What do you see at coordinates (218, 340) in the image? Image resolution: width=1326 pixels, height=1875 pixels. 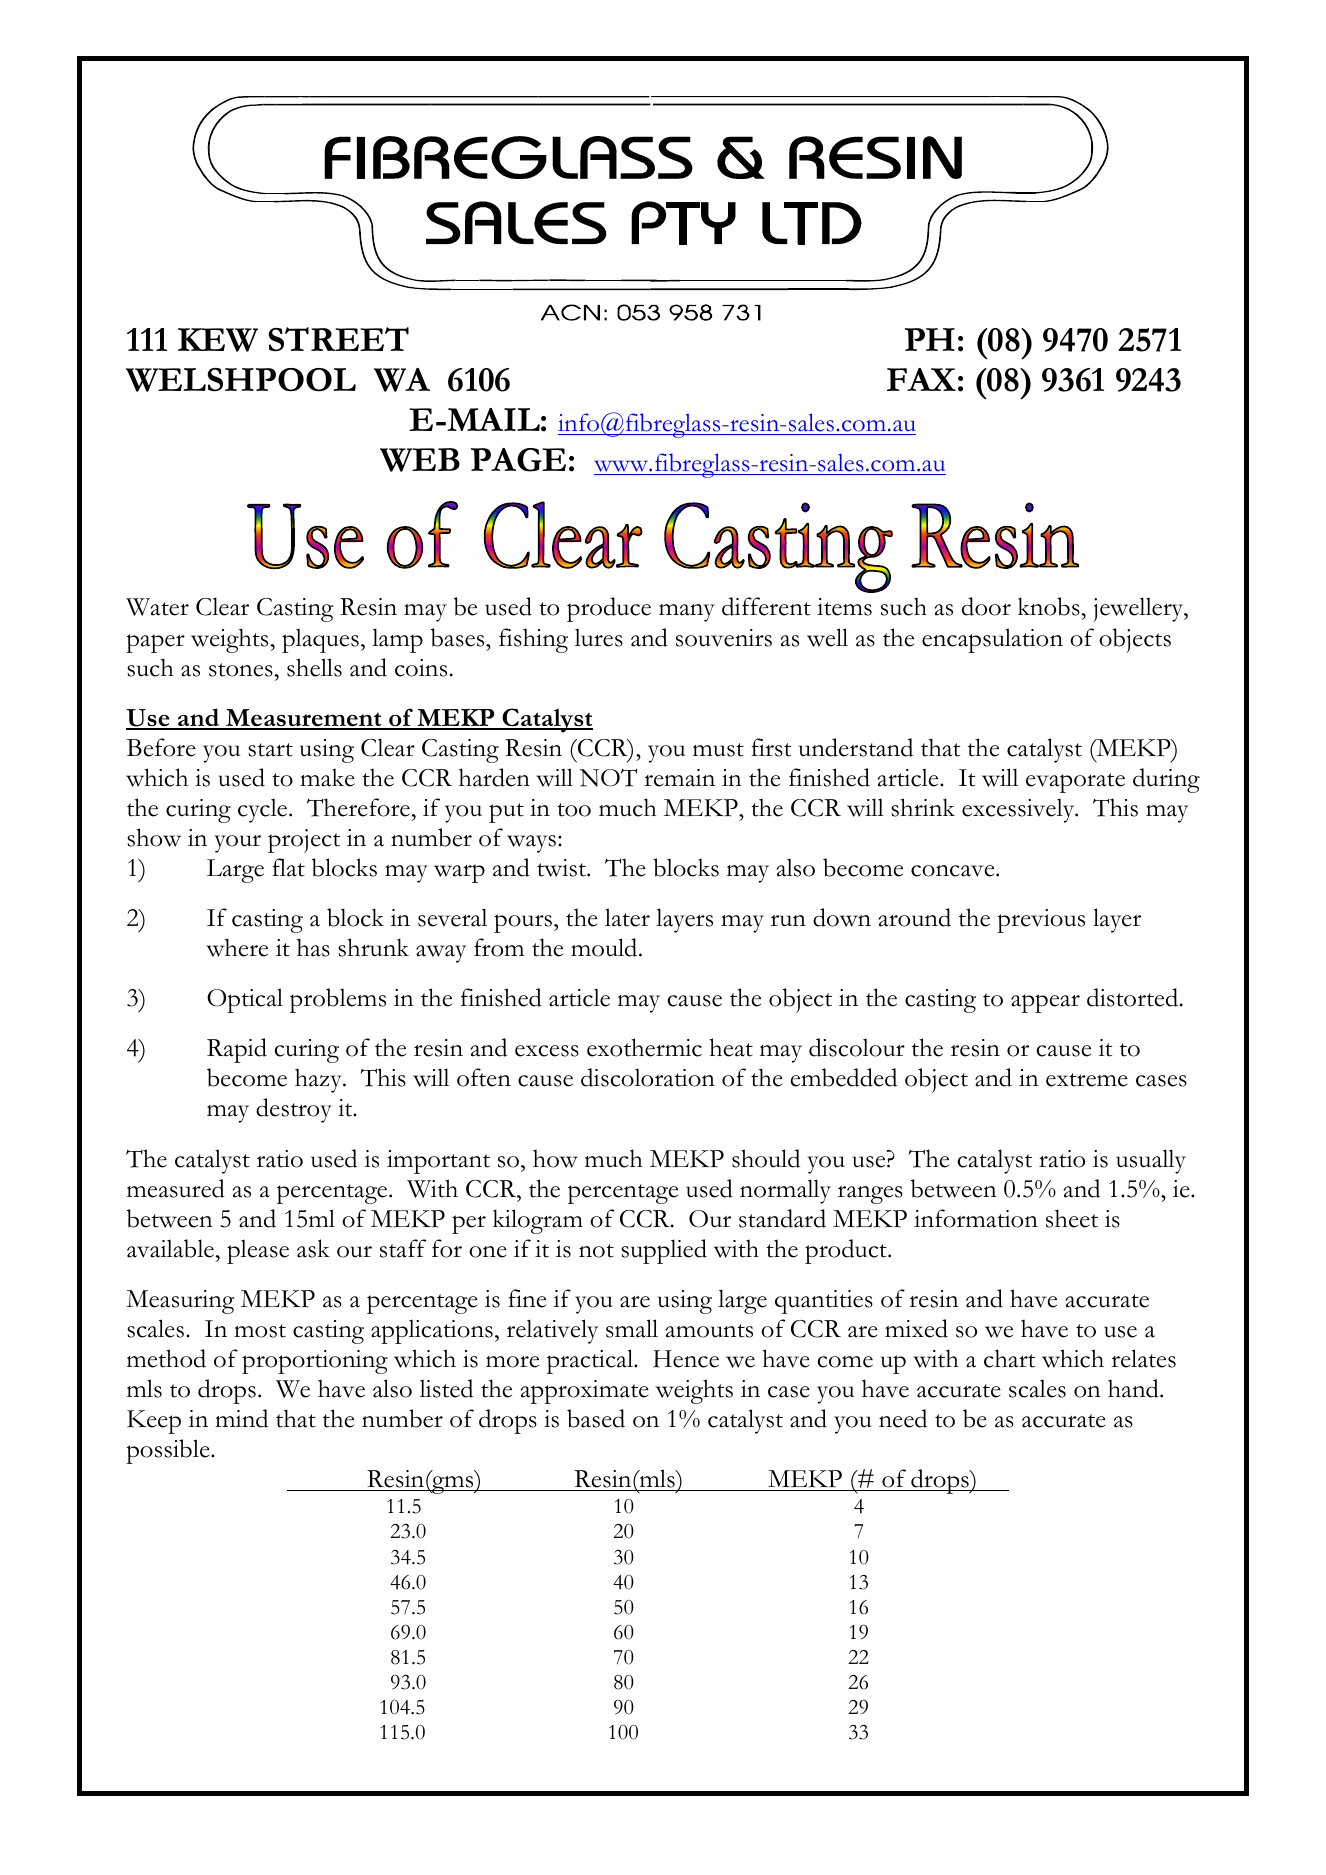 I see `KEW` at bounding box center [218, 340].
